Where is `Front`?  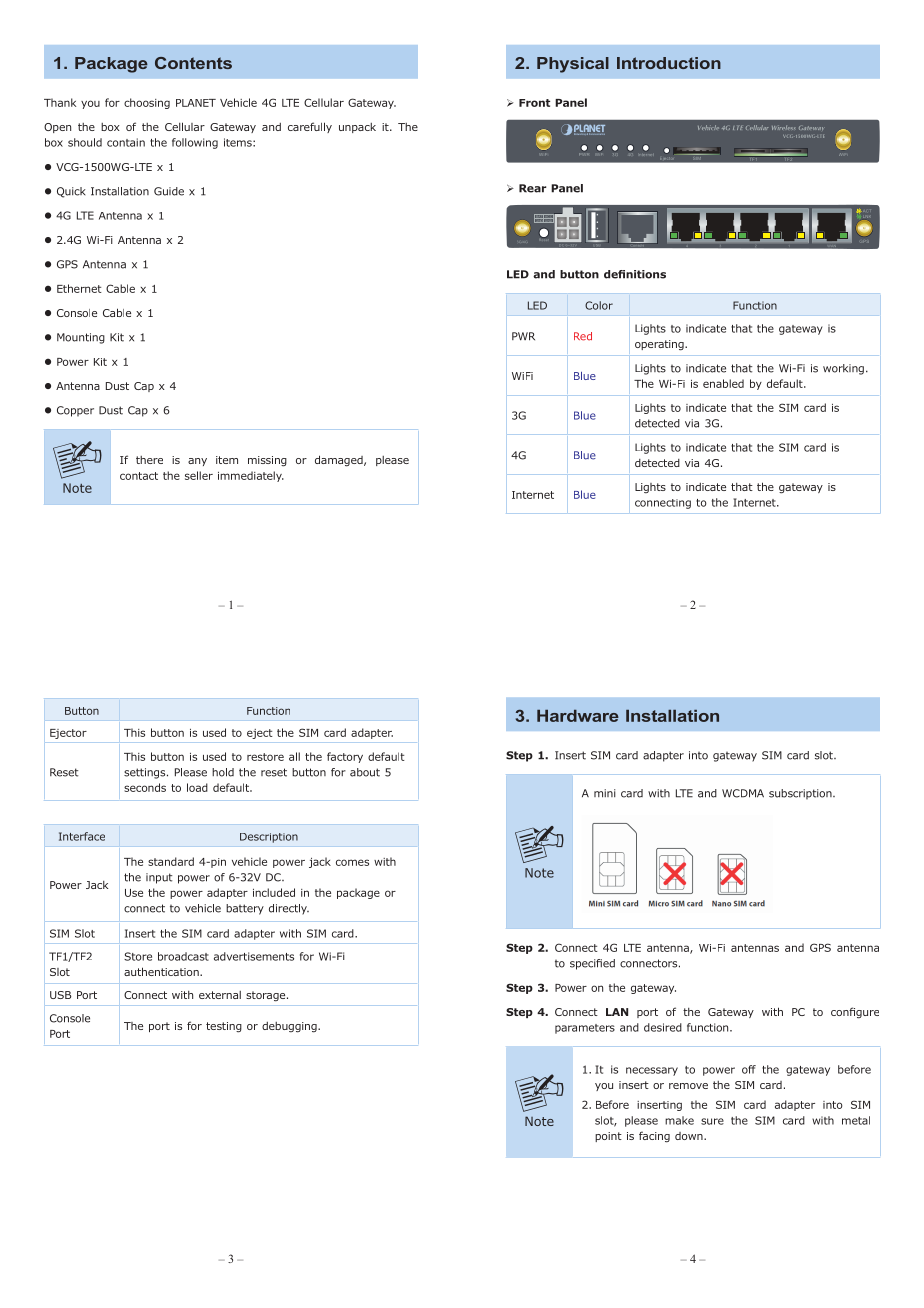 Front is located at coordinates (534, 103).
